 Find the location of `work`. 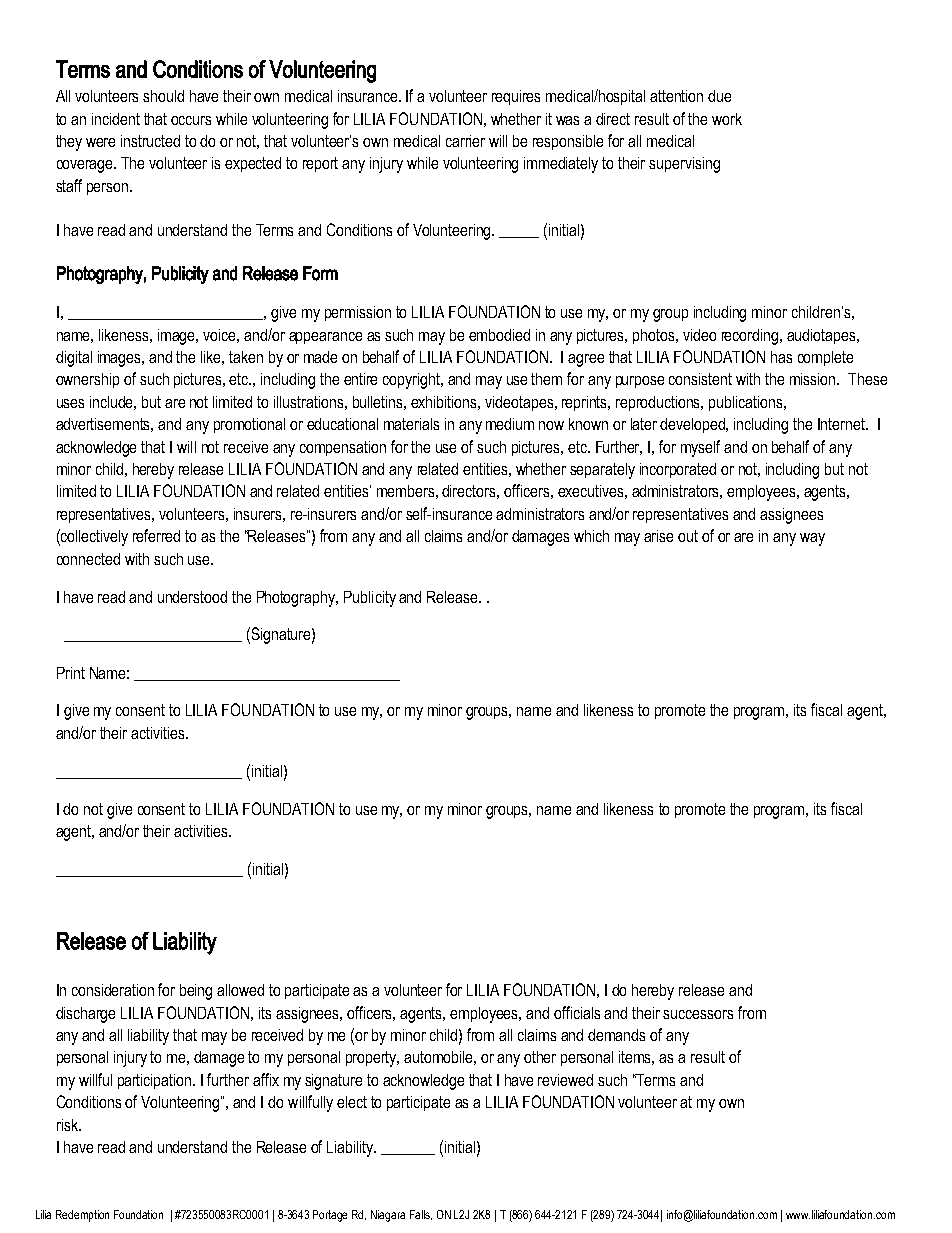

work is located at coordinates (727, 119).
